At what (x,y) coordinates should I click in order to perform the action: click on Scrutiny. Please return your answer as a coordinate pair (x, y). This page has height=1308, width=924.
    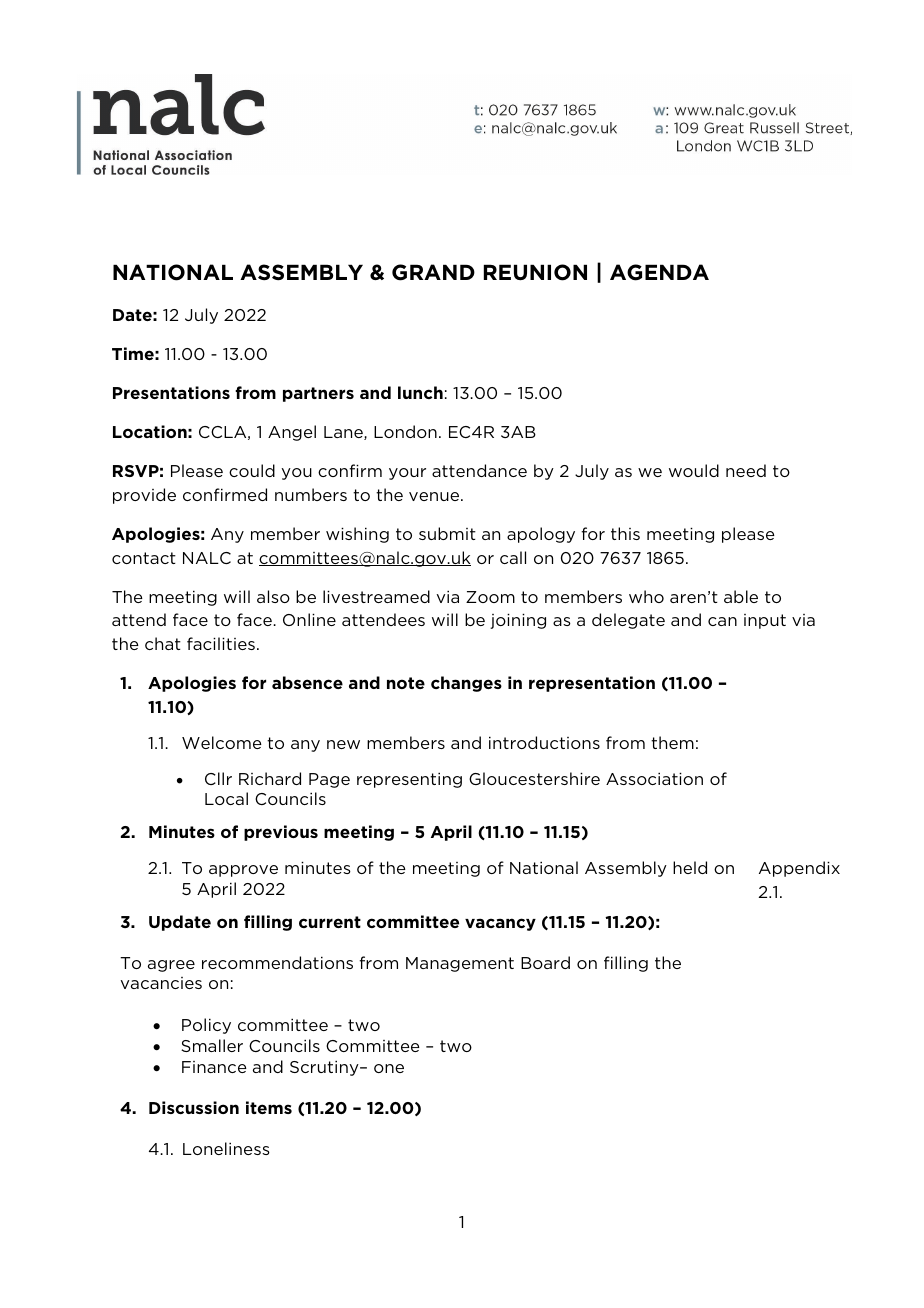
    Looking at the image, I should click on (325, 1068).
